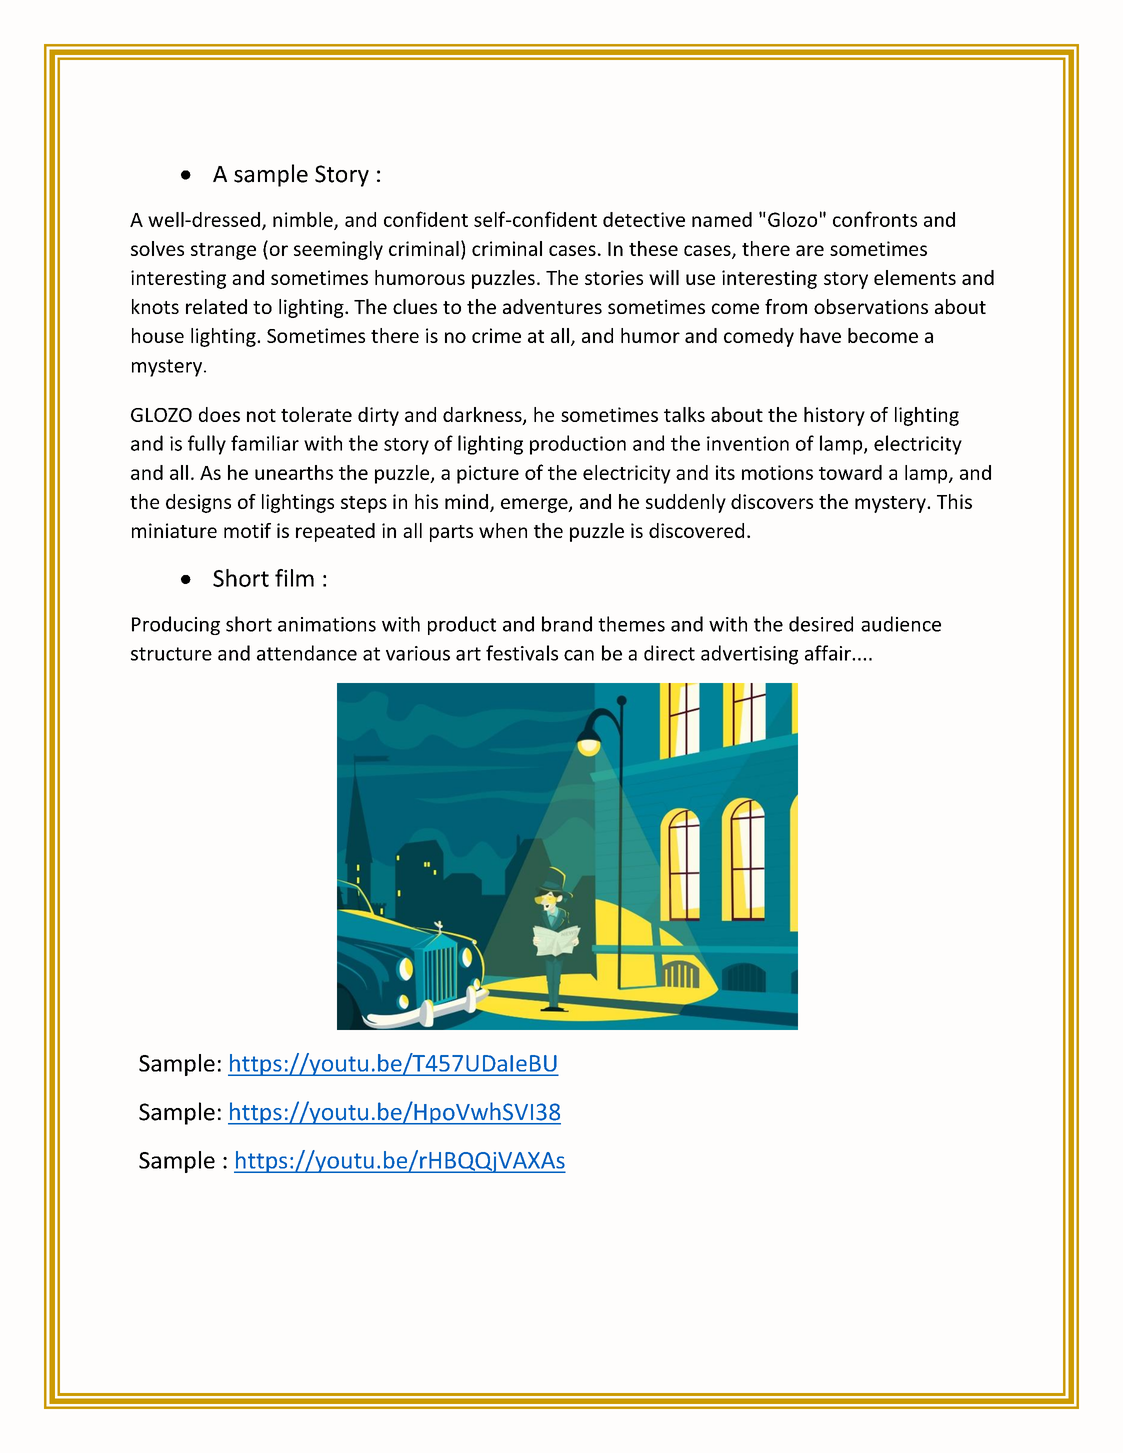 The image size is (1123, 1453). Describe the element at coordinates (496, 335) in the screenshot. I see `crime` at that location.
